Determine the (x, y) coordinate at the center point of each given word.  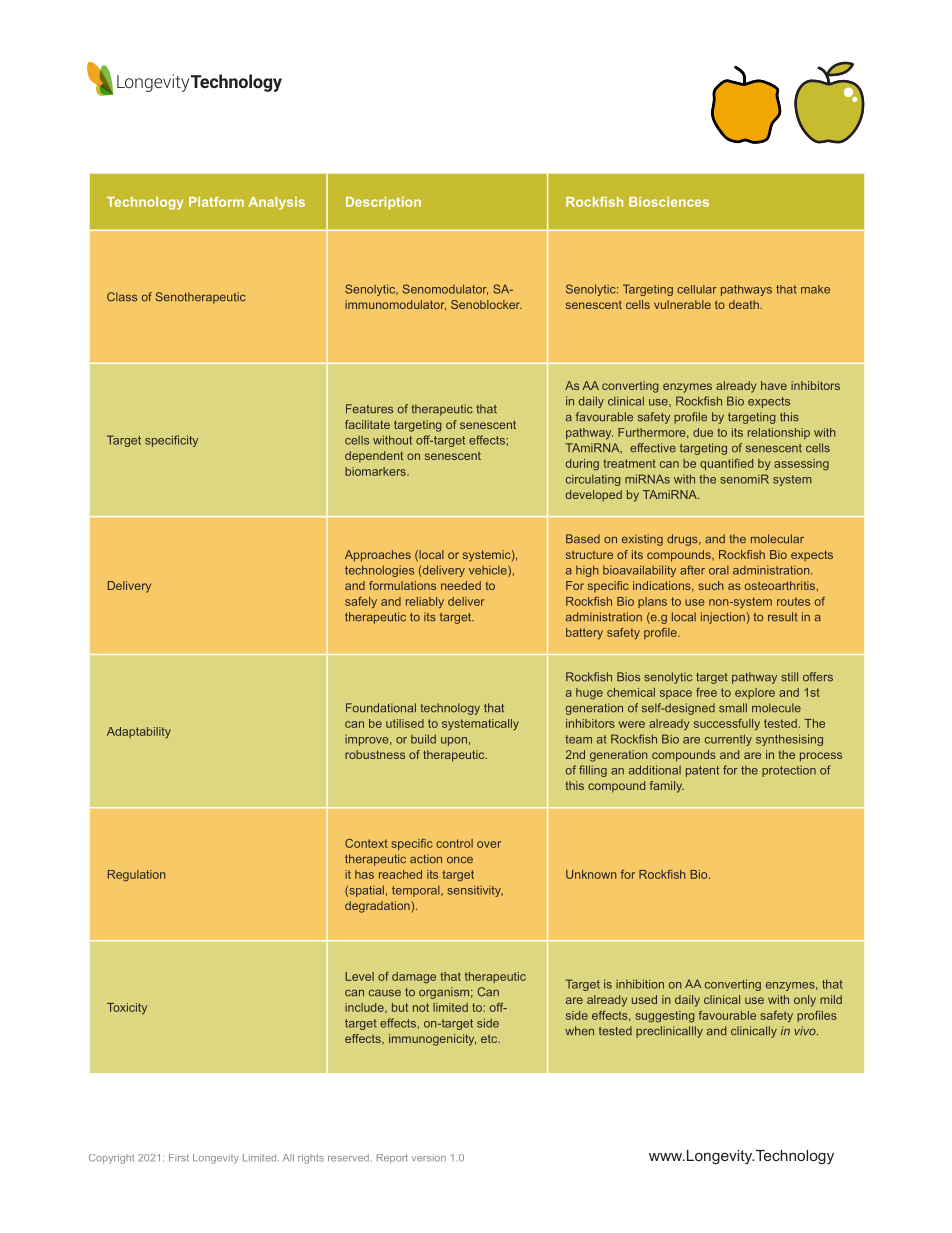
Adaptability (139, 732)
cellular (697, 289)
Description (383, 203)
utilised (405, 723)
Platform (216, 202)
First (179, 1158)
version (429, 1158)
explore (755, 693)
